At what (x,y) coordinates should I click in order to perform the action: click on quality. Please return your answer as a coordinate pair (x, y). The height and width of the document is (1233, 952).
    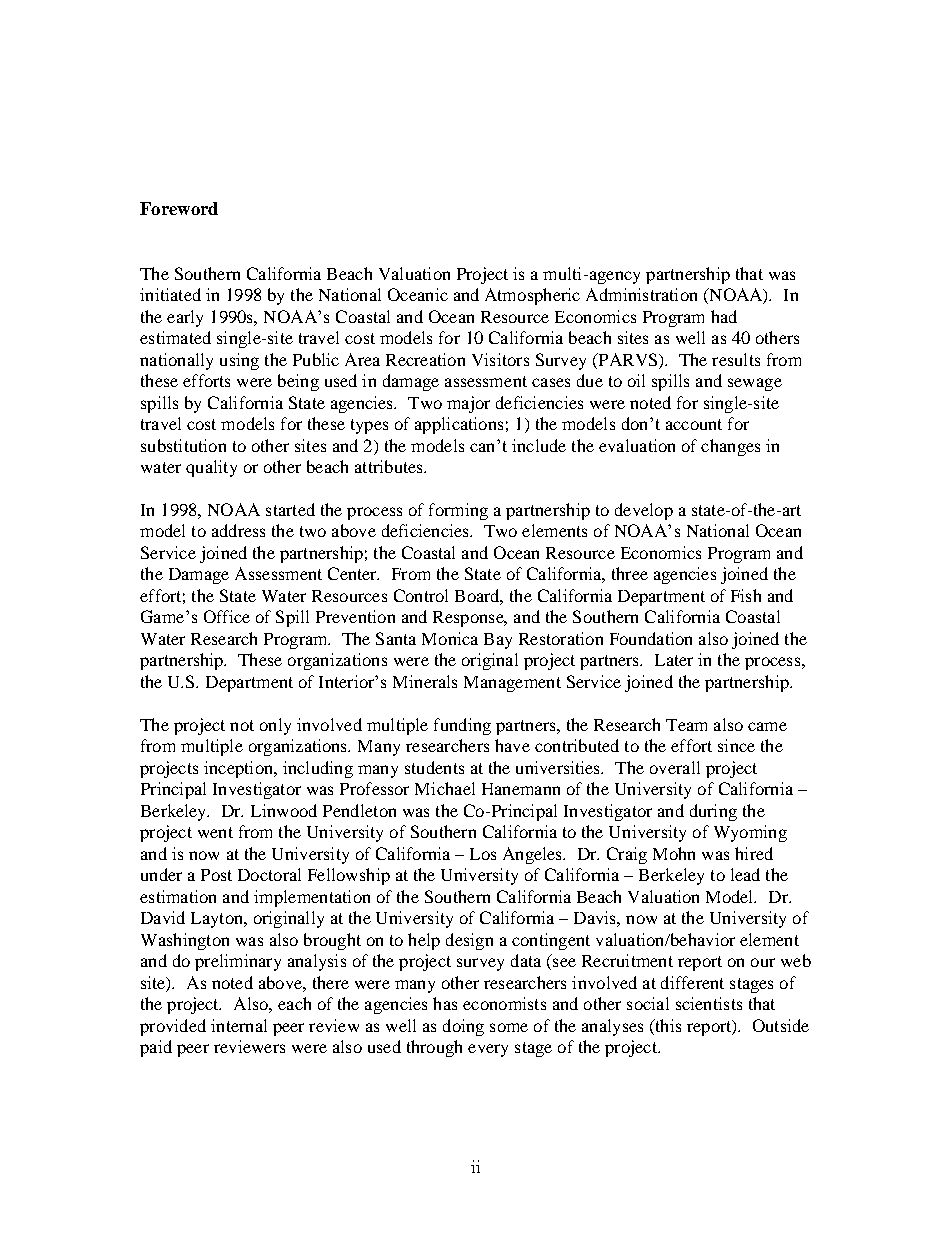
    Looking at the image, I should click on (211, 468).
